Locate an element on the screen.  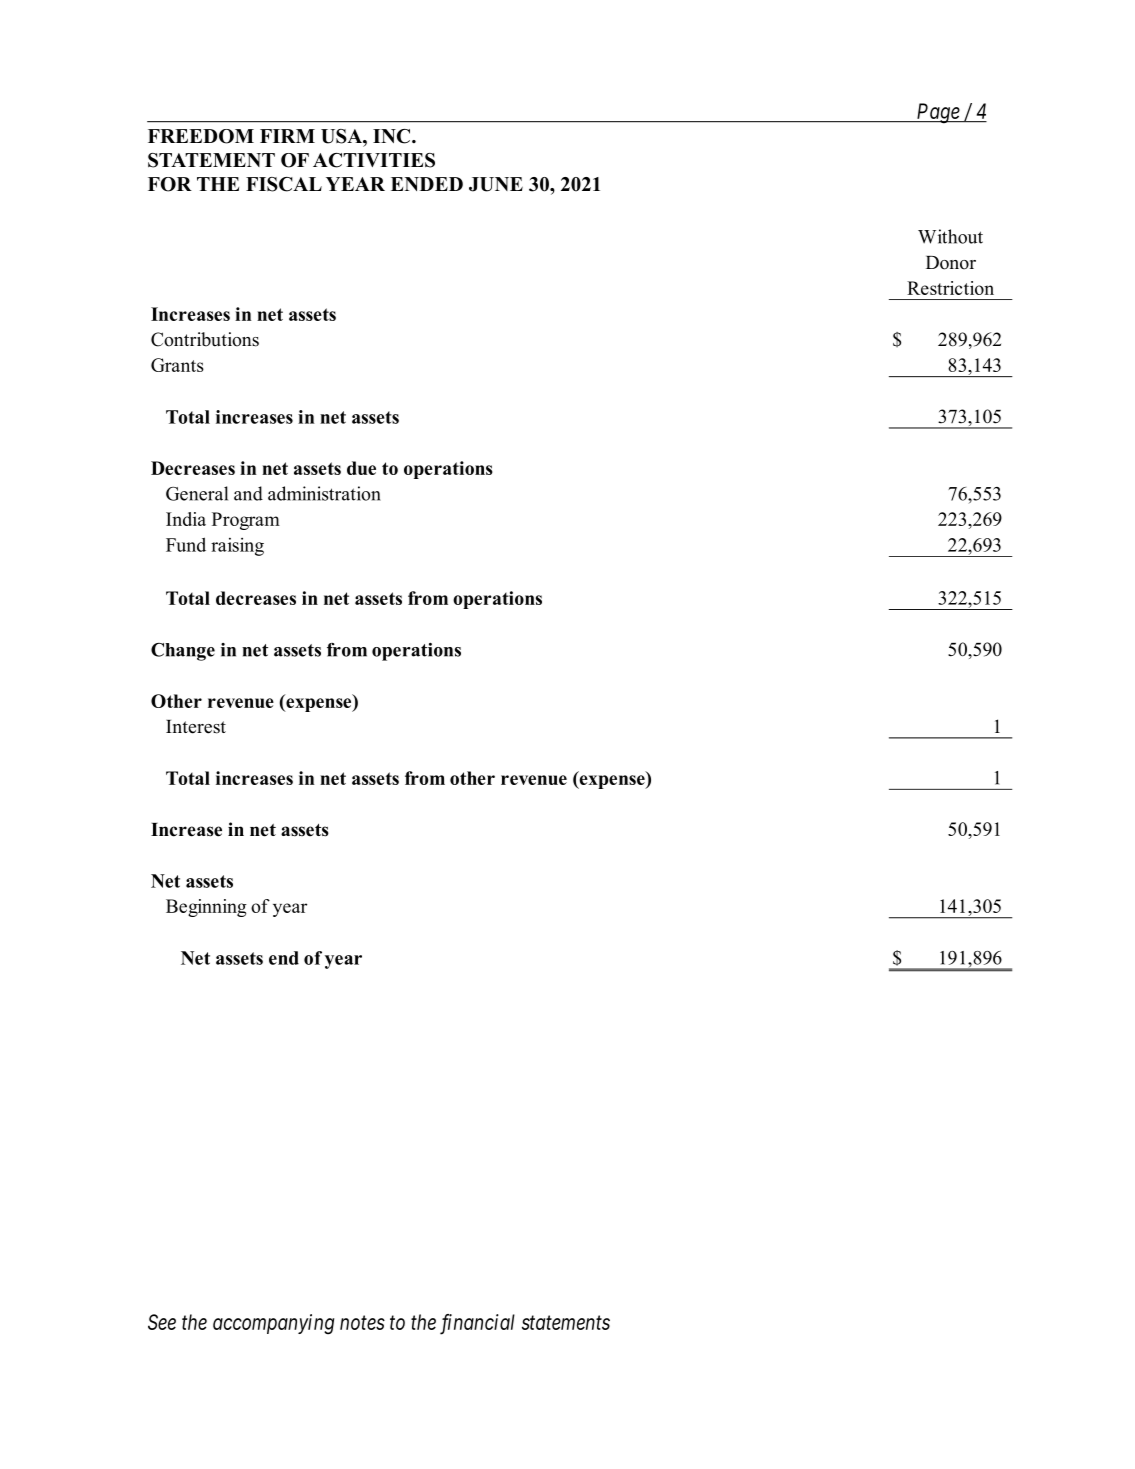
FIRM is located at coordinates (287, 136).
